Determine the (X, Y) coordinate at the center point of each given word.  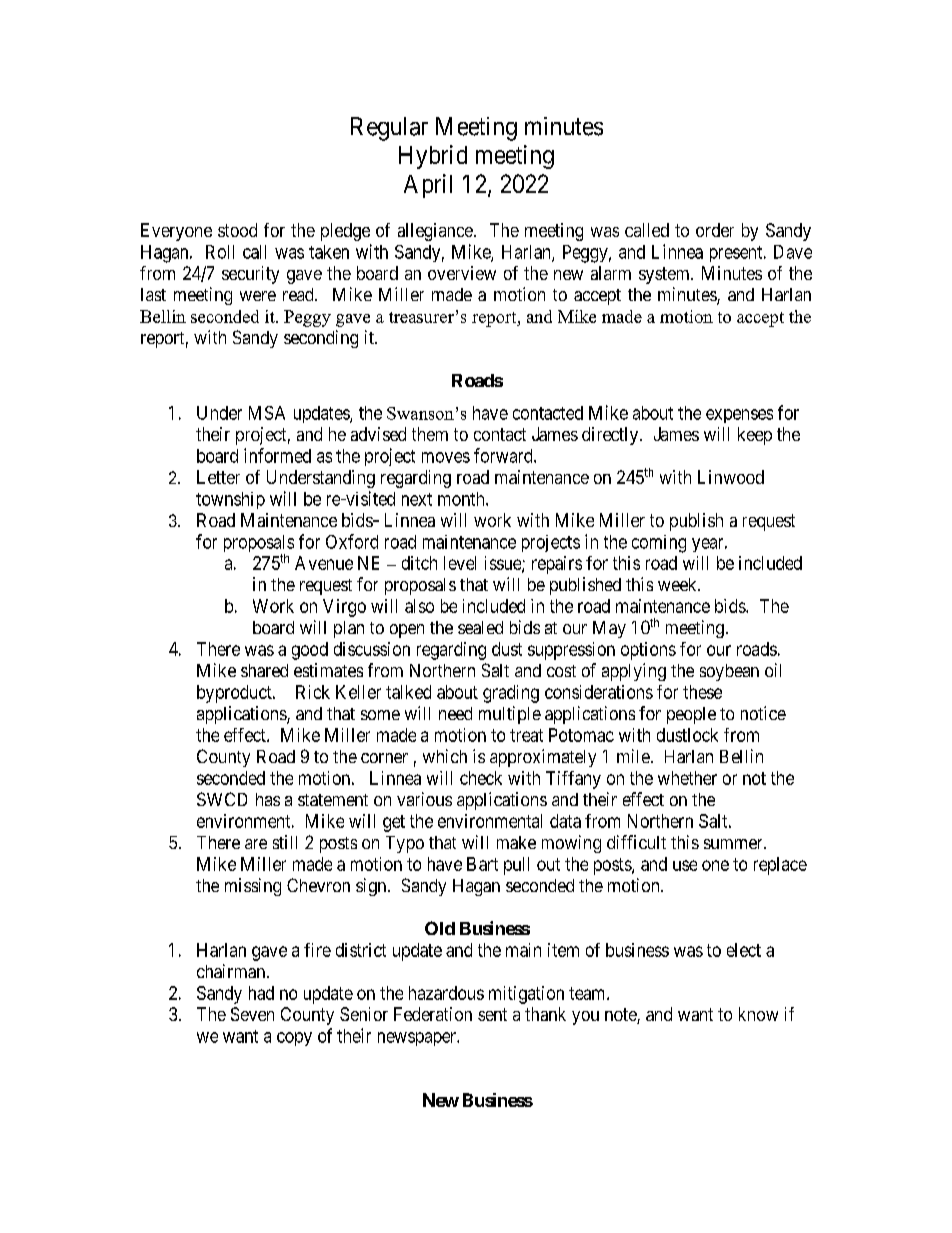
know (758, 1014)
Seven (252, 1014)
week (678, 584)
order (715, 230)
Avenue (324, 563)
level (460, 563)
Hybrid (433, 157)
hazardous (446, 993)
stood (237, 230)
